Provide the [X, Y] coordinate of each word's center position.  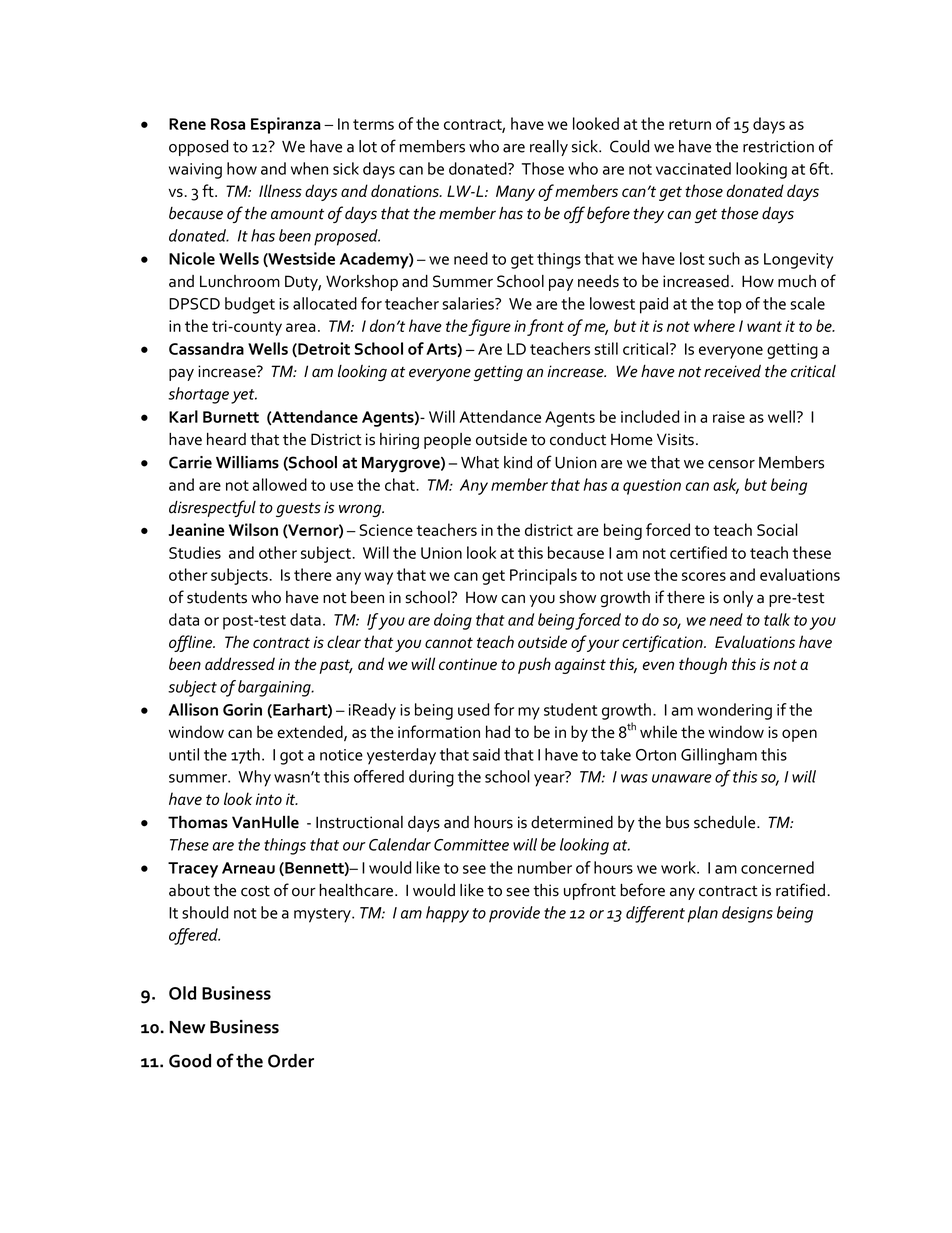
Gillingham [719, 756]
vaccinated [693, 168]
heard [226, 439]
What [480, 462]
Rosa [228, 124]
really [549, 148]
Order [291, 1061]
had [498, 731]
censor [731, 464]
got [292, 757]
